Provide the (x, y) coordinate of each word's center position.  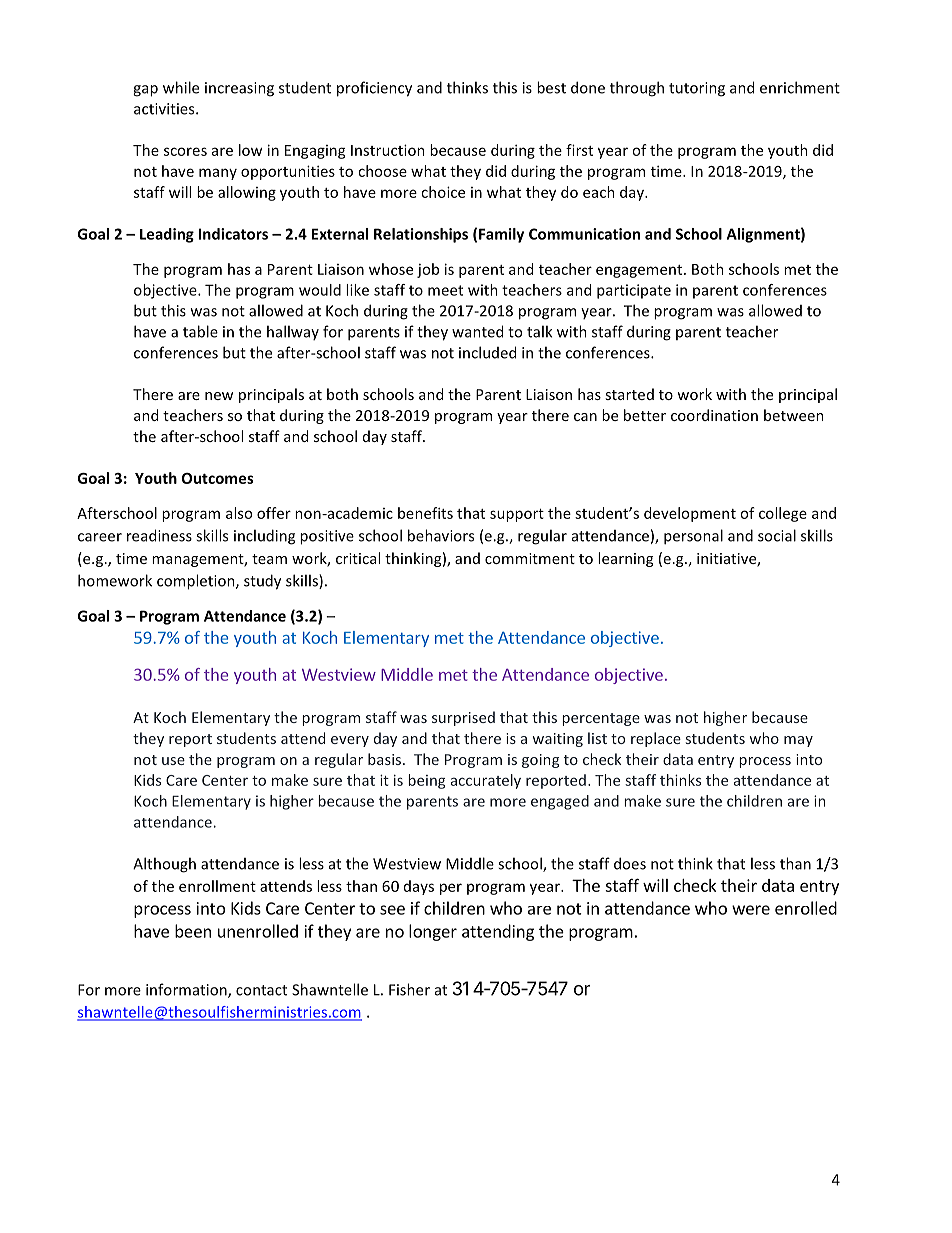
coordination (714, 415)
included (487, 352)
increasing (239, 89)
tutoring (697, 89)
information (187, 990)
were (751, 910)
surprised (463, 718)
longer (433, 932)
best (551, 87)
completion (197, 582)
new (219, 396)
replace (656, 739)
